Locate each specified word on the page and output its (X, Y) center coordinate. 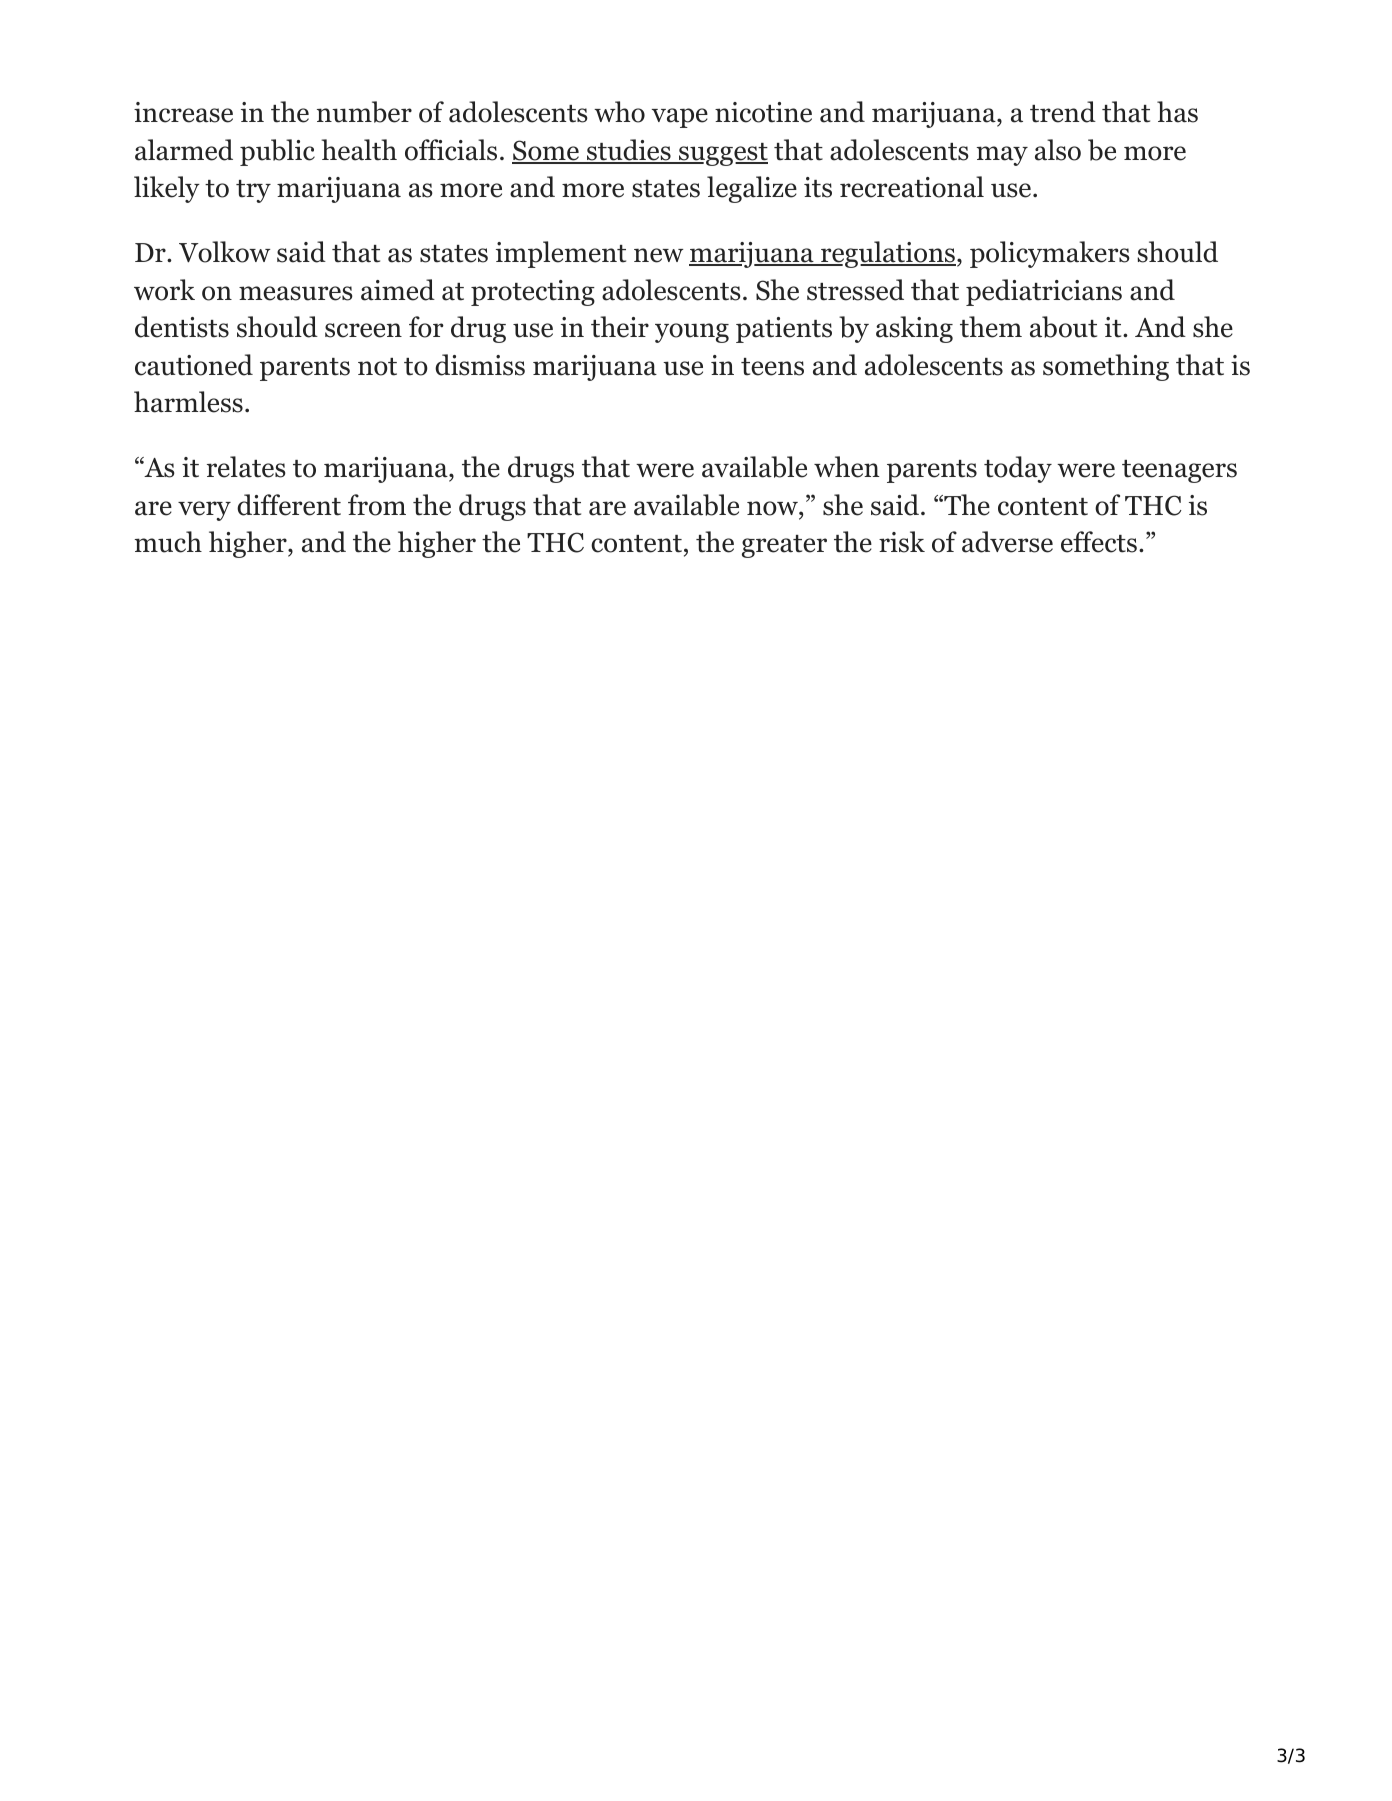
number (364, 112)
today (1018, 469)
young (692, 333)
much (168, 542)
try (253, 191)
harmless (188, 402)
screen (363, 330)
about (1063, 327)
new (658, 255)
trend (1063, 112)
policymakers (1050, 254)
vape (680, 118)
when (846, 467)
